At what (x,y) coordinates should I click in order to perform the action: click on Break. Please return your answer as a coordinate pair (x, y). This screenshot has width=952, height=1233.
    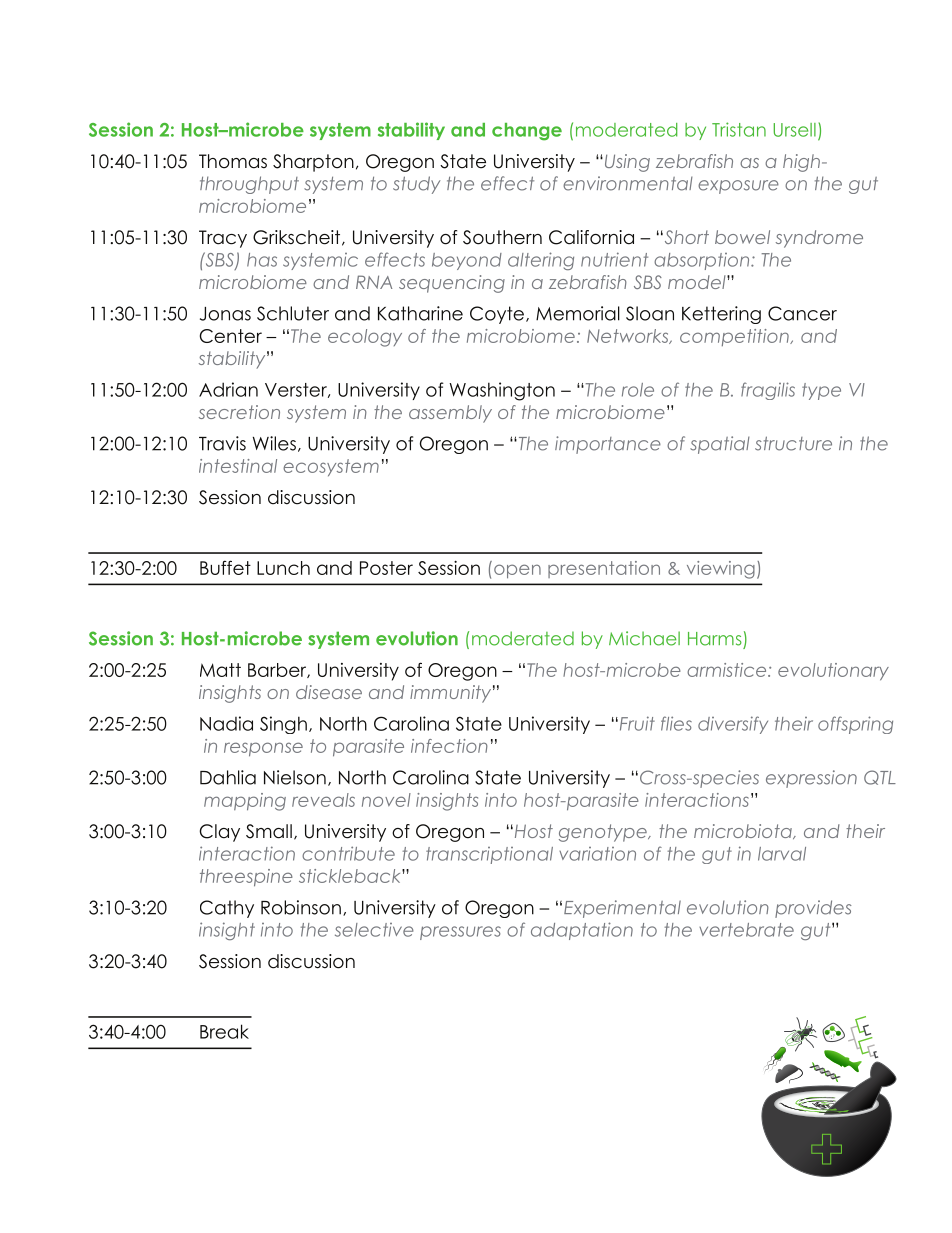
    Looking at the image, I should click on (224, 1031).
